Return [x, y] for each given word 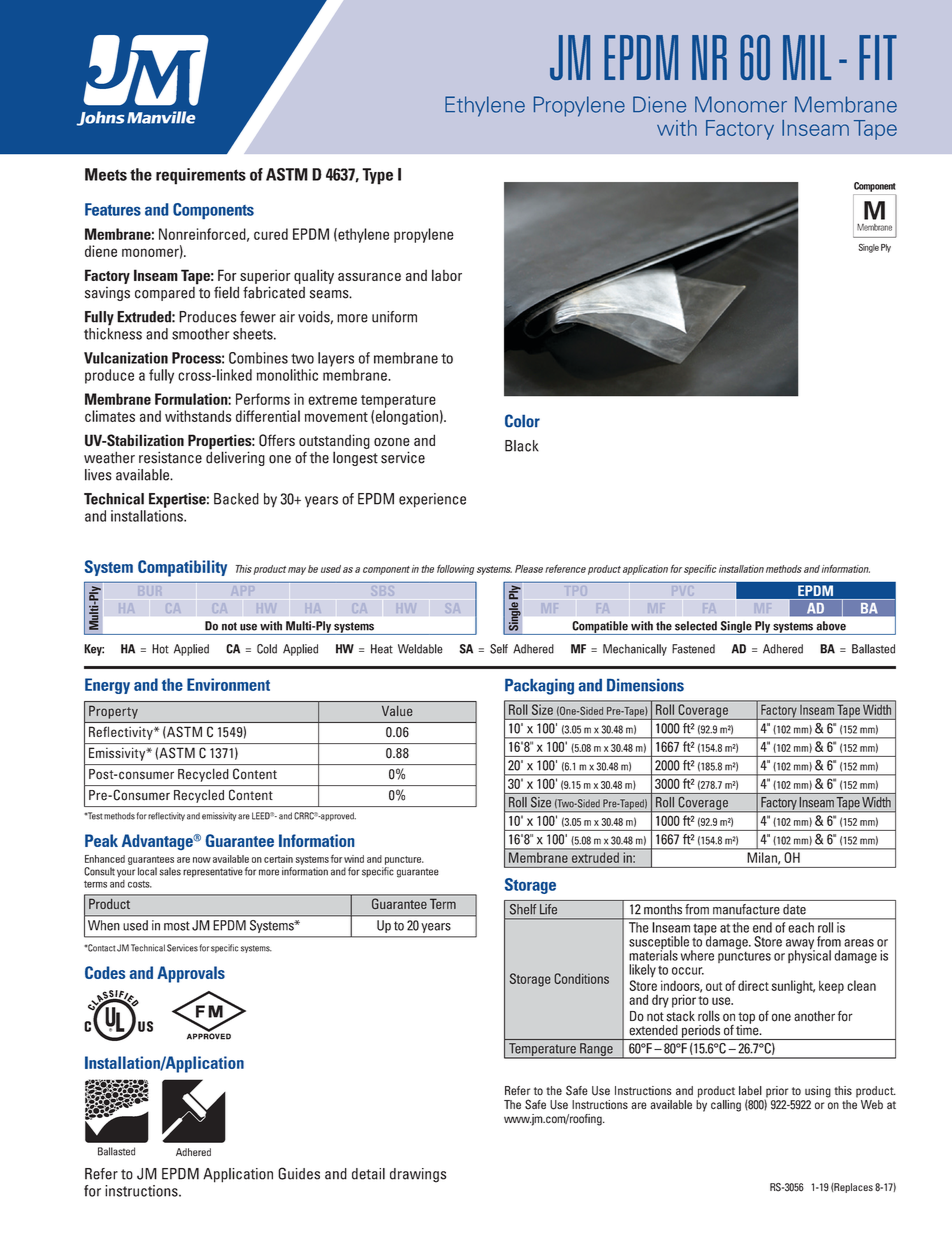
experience [432, 500]
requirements [201, 176]
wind [354, 859]
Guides [299, 1173]
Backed [236, 499]
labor [447, 275]
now [202, 860]
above [831, 626]
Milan [763, 858]
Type [377, 176]
